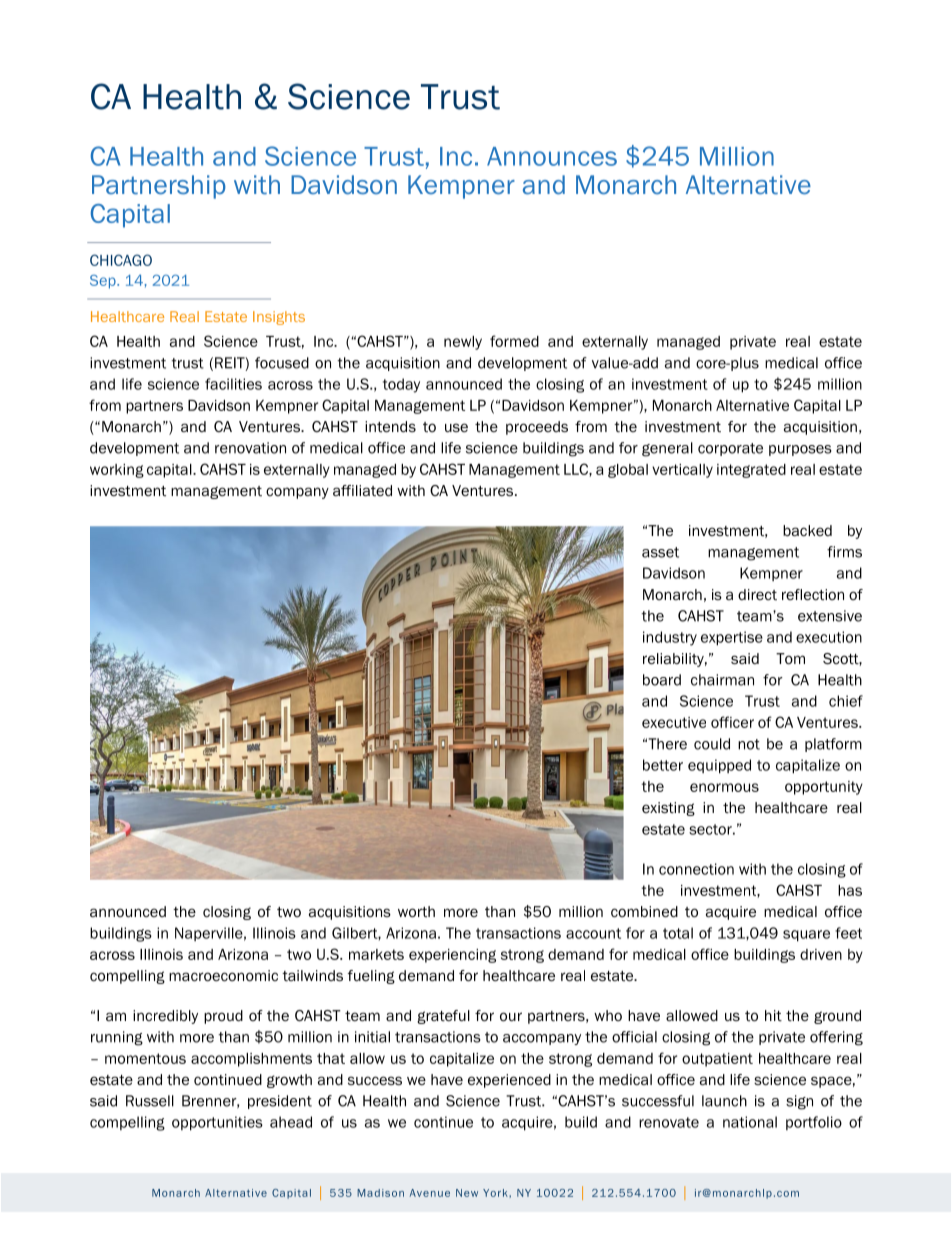 The image size is (952, 1233). Describe the element at coordinates (514, 341) in the screenshot. I see `formed` at that location.
